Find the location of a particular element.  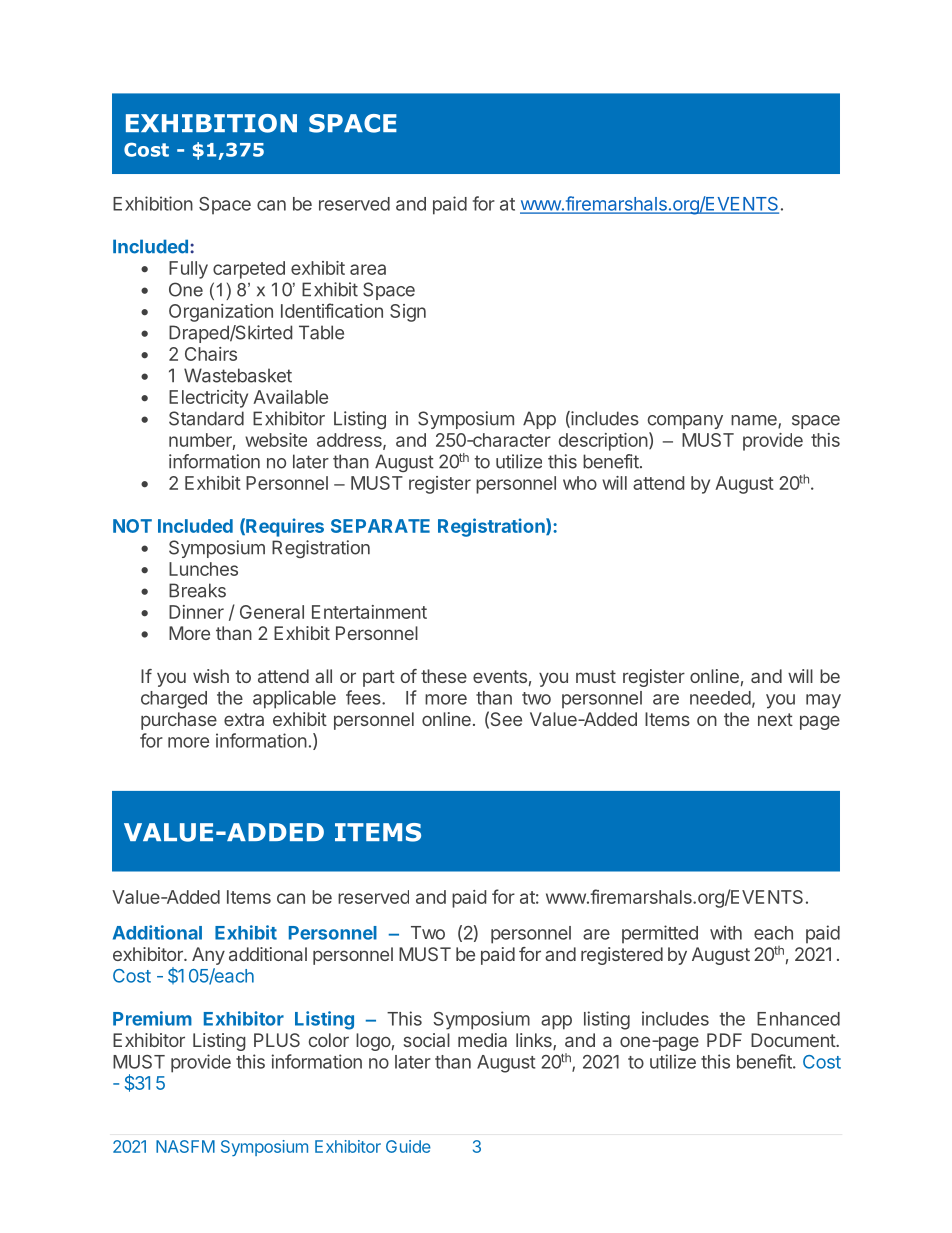

PLUS is located at coordinates (277, 1040).
